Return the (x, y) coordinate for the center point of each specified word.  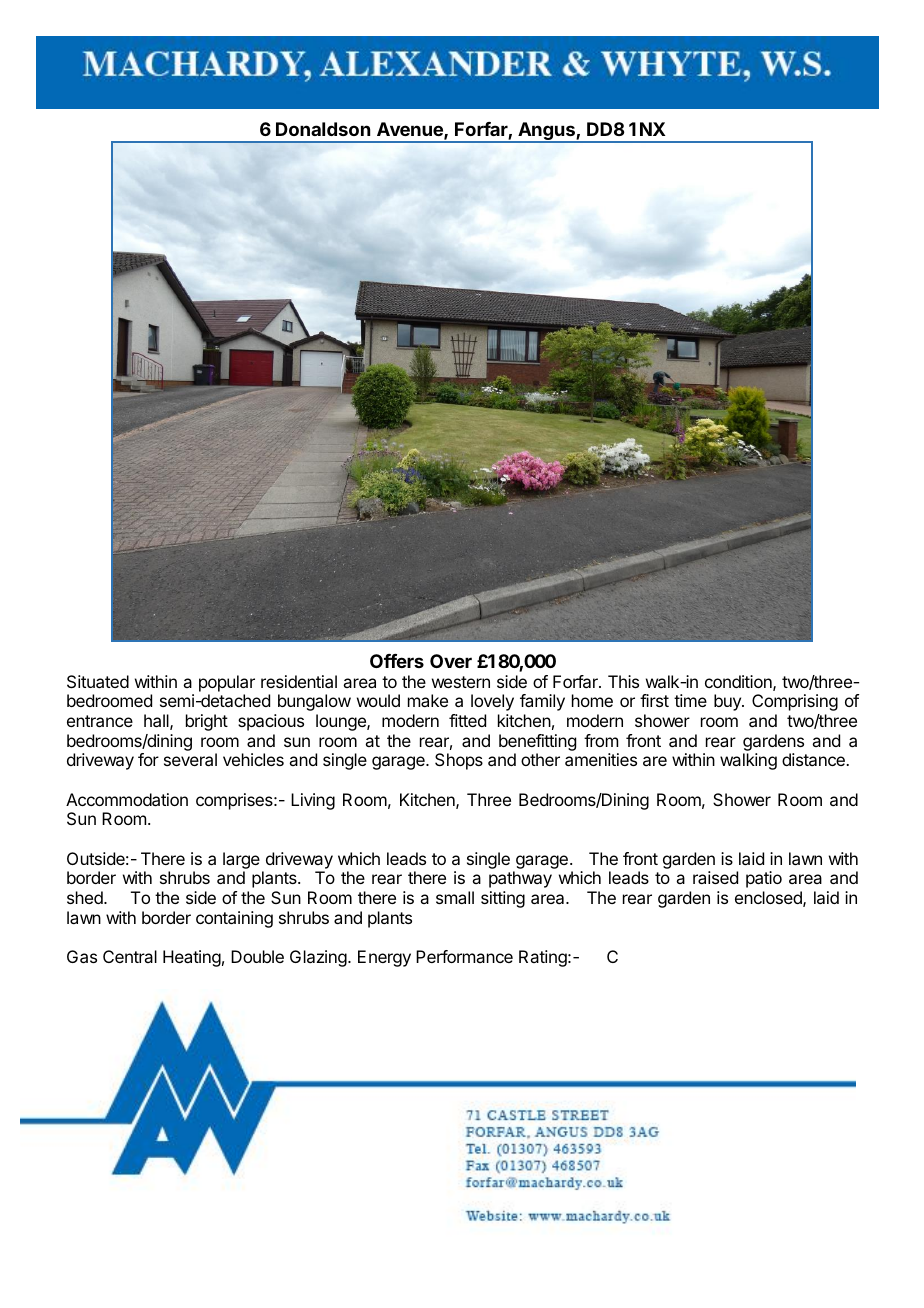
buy (728, 702)
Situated (98, 681)
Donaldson (323, 129)
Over (451, 661)
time (690, 700)
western (461, 682)
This (623, 681)
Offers (397, 661)
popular (227, 683)
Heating (192, 958)
